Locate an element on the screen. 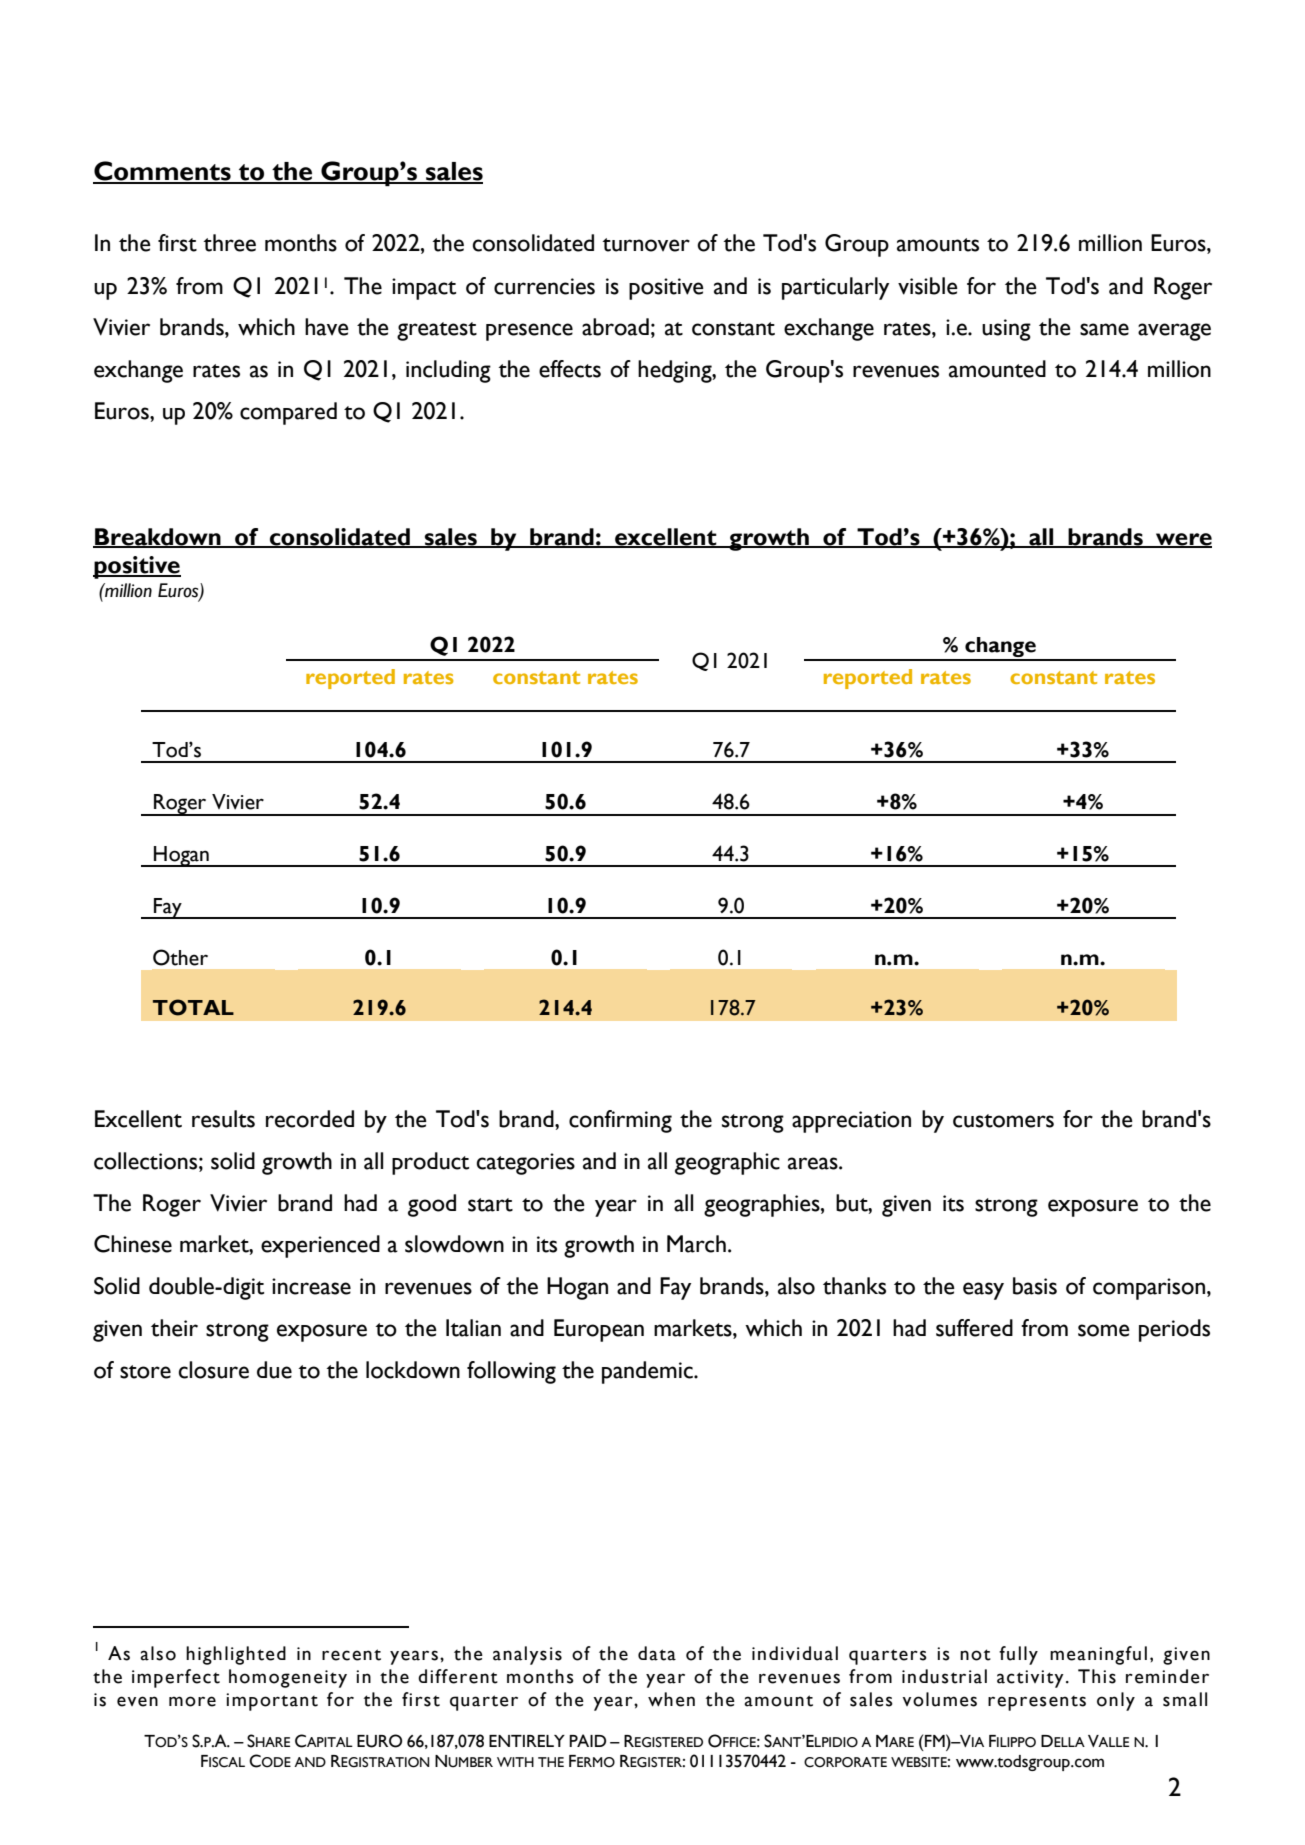 This screenshot has height=1845, width=1305. were is located at coordinates (1183, 540).
